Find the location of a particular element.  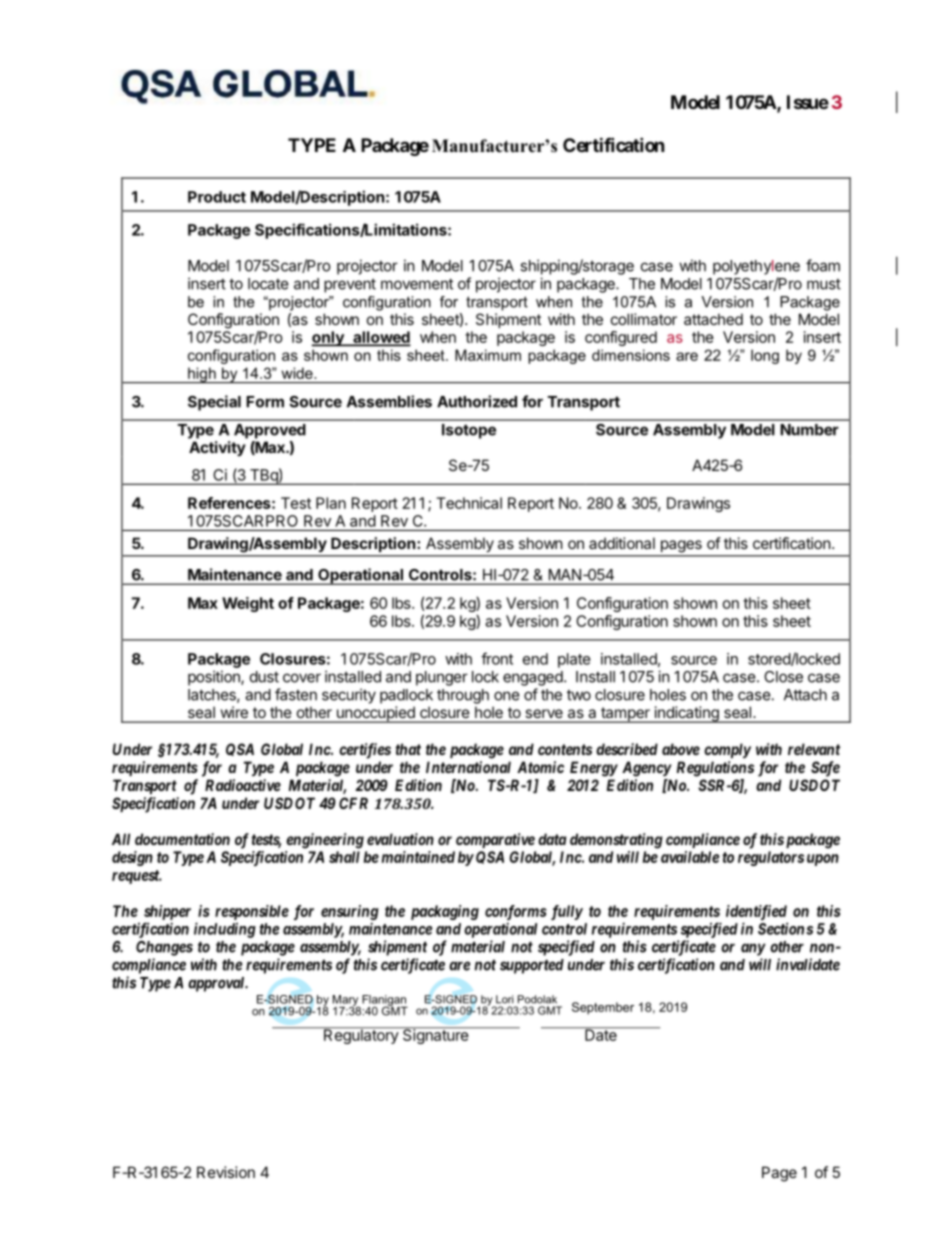

Signature is located at coordinates (436, 1035).
